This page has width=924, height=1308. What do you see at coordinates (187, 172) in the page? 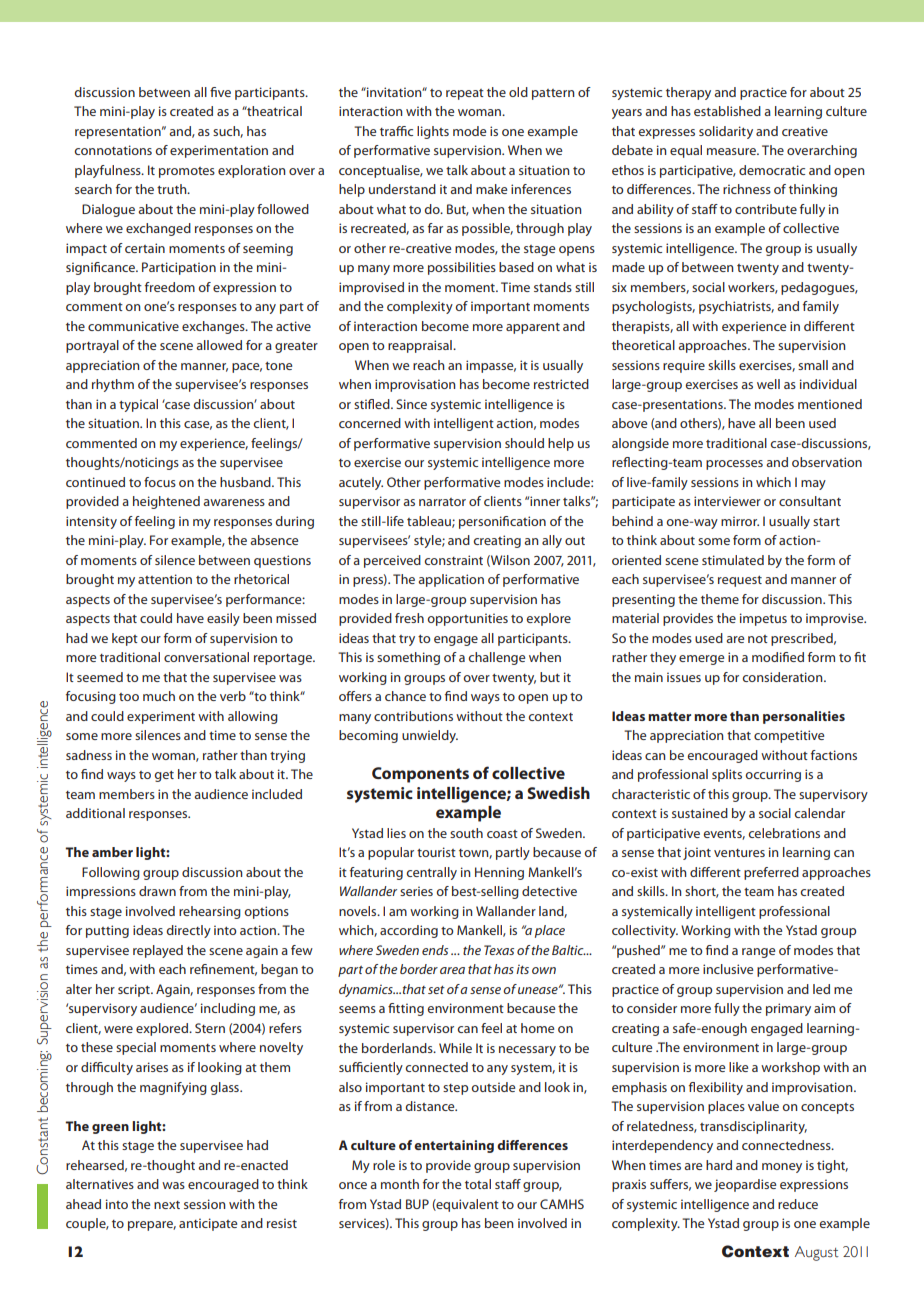
I see `promotes` at bounding box center [187, 172].
